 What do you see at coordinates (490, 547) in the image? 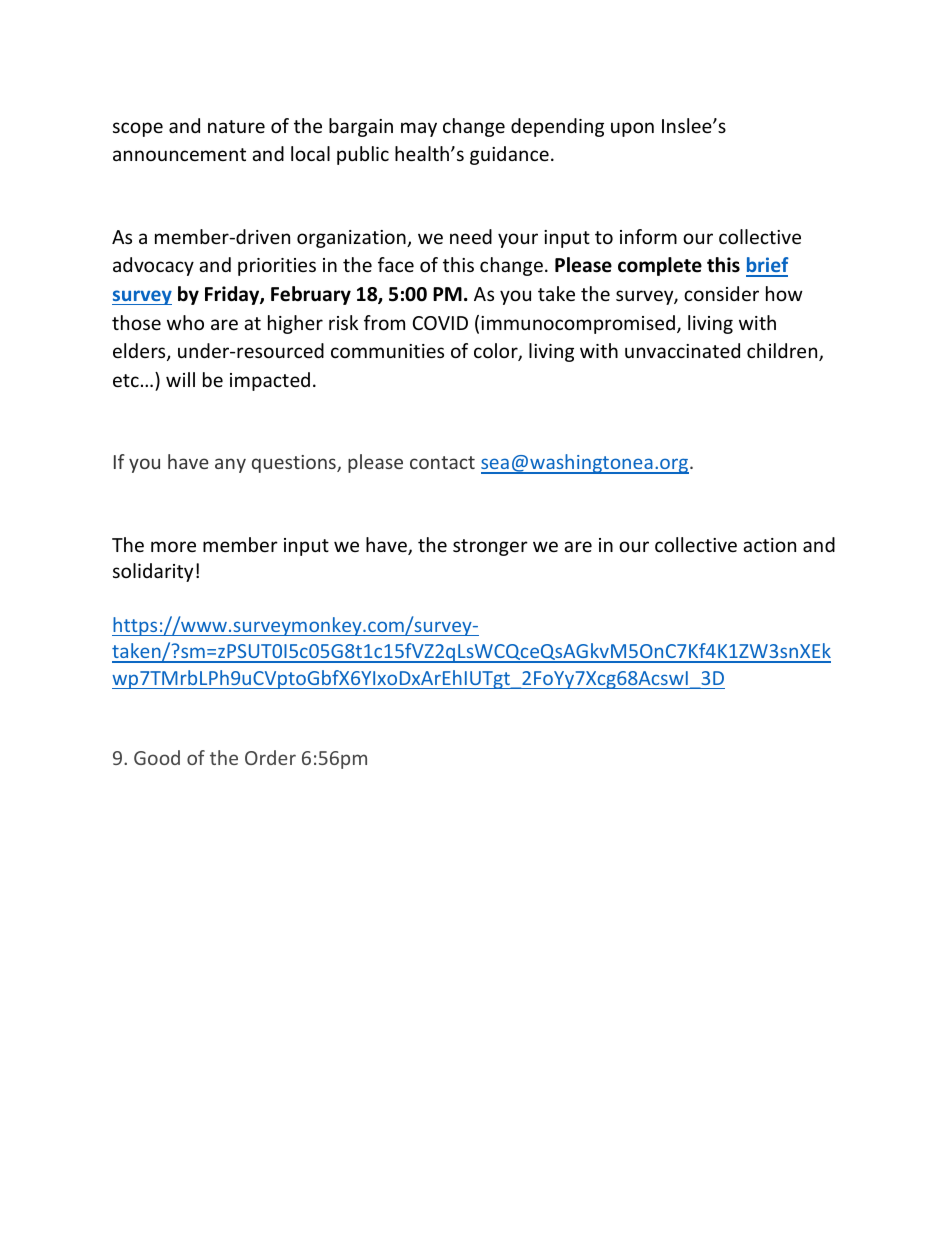
I see `stronger` at bounding box center [490, 547].
